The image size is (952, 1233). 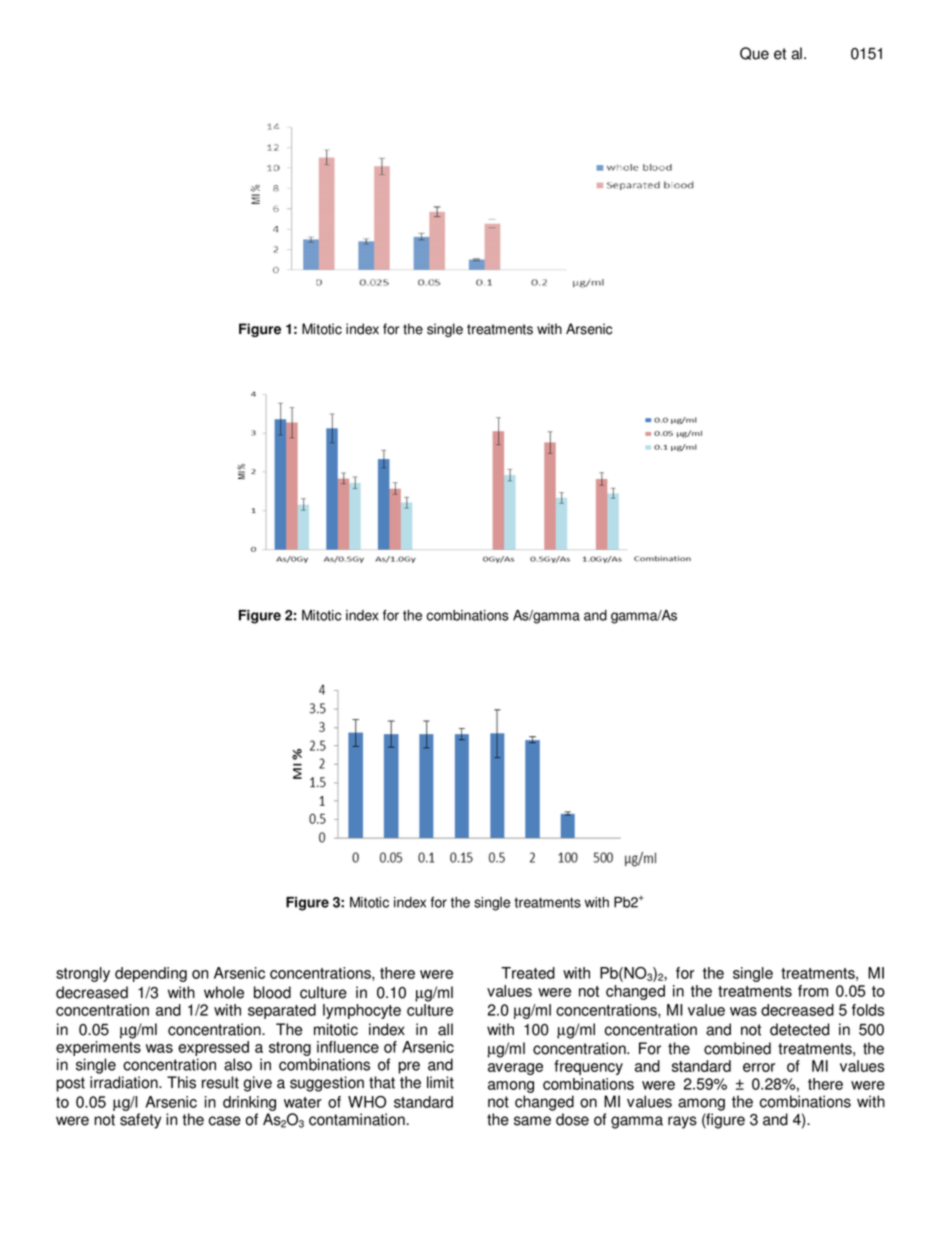 What do you see at coordinates (528, 973) in the screenshot?
I see `Treated` at bounding box center [528, 973].
